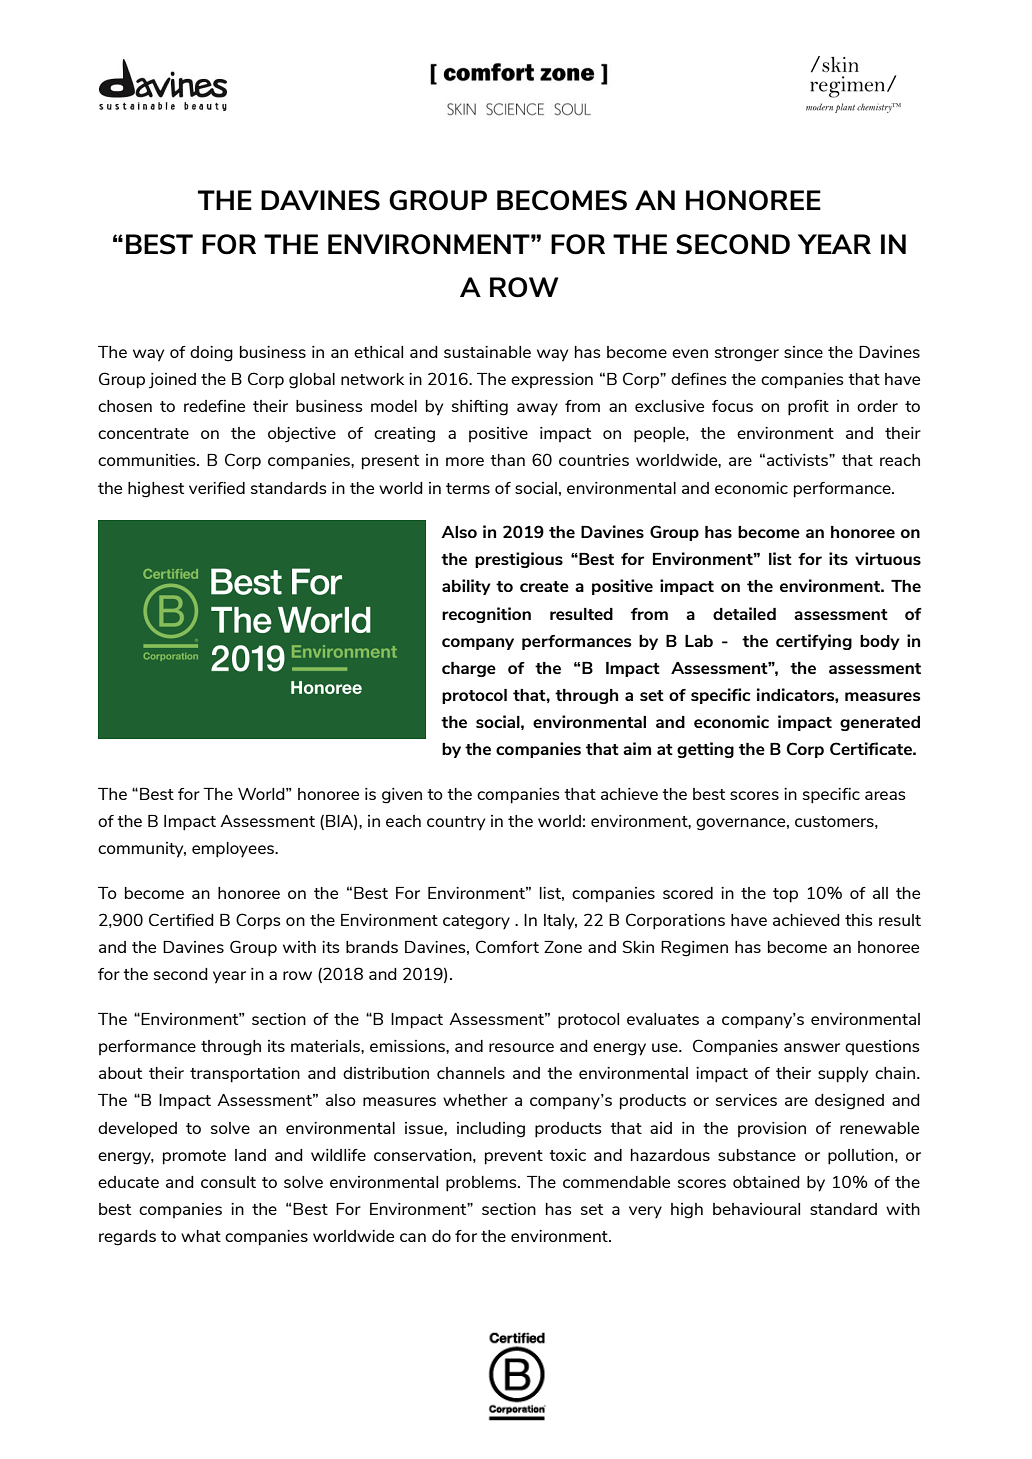 Image resolution: width=1032 pixels, height=1459 pixels. What do you see at coordinates (181, 919) in the page?
I see `Certified` at bounding box center [181, 919].
